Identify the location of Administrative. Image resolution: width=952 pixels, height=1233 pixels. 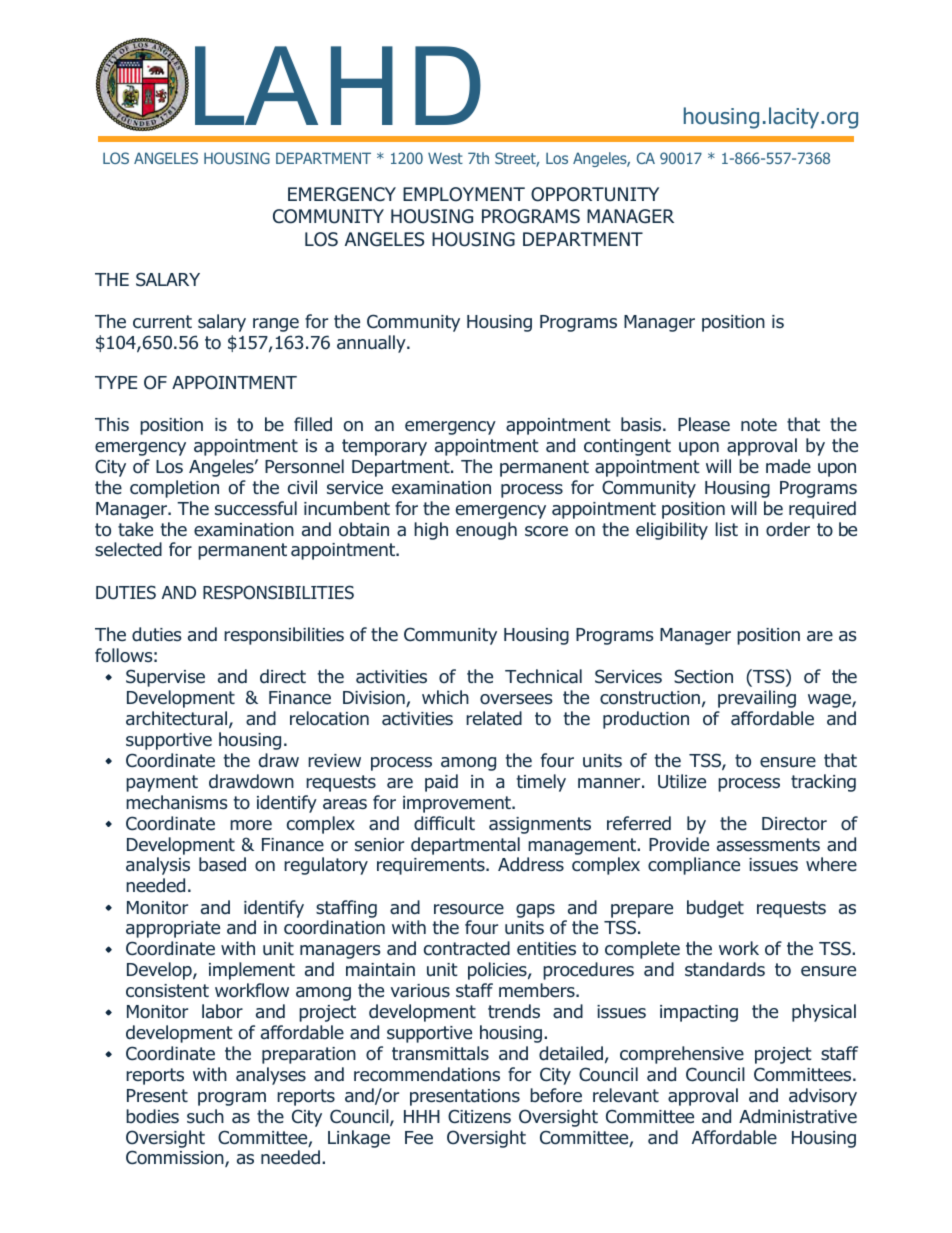
(798, 1116).
